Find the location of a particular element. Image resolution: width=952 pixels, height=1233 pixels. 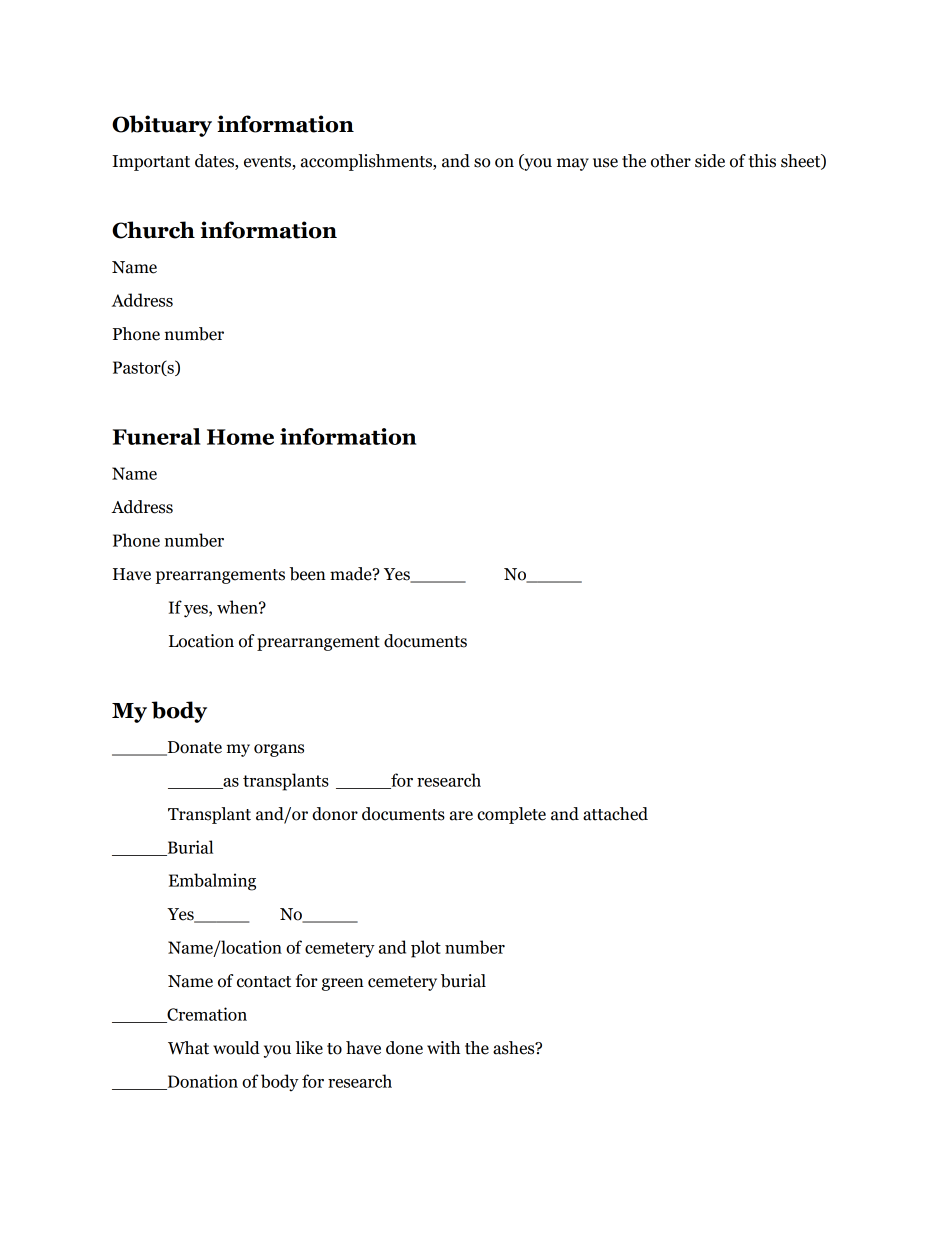

plot is located at coordinates (426, 949).
